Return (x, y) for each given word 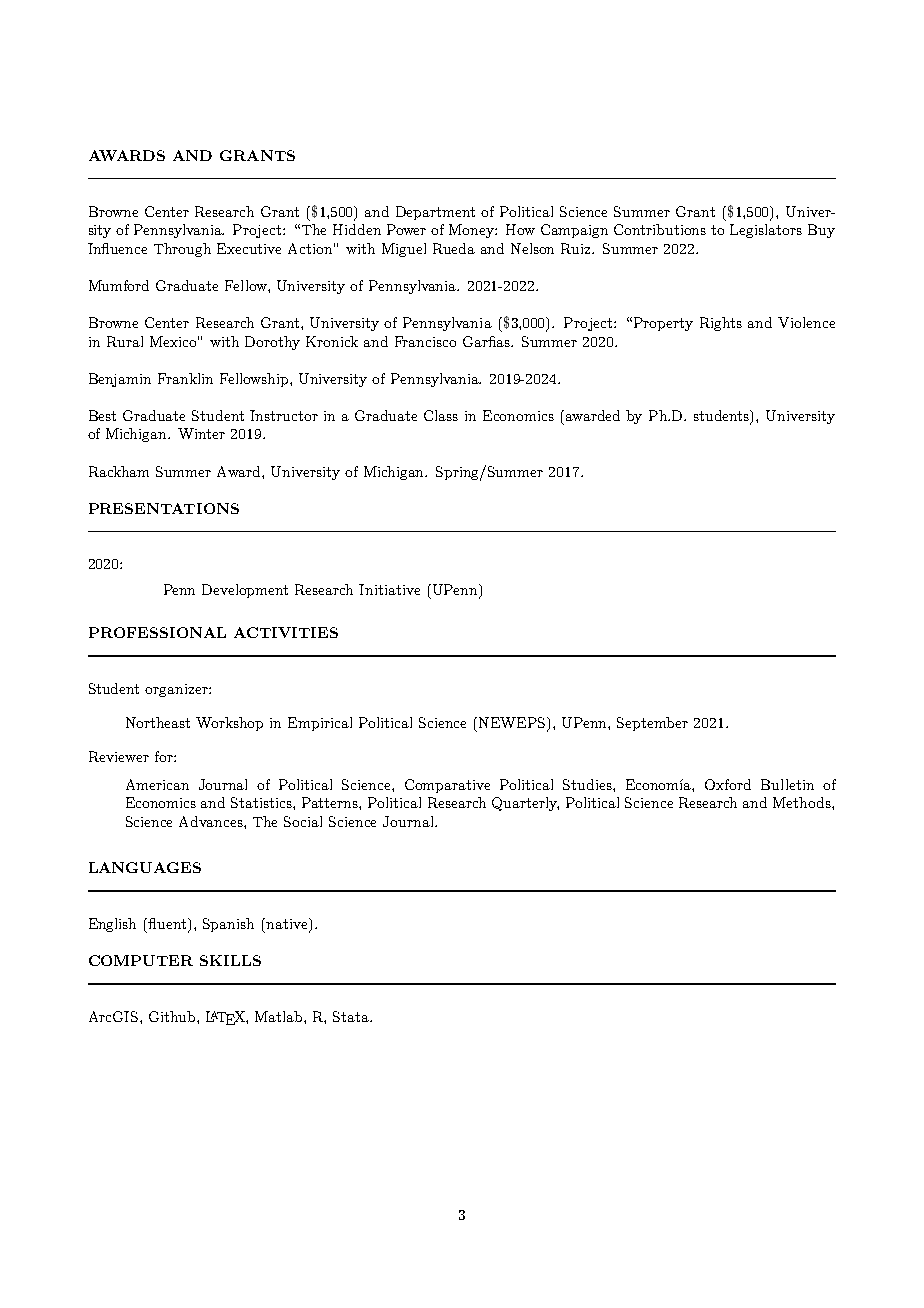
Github (173, 1016)
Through (182, 250)
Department (435, 213)
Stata (352, 1016)
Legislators (766, 231)
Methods (803, 802)
